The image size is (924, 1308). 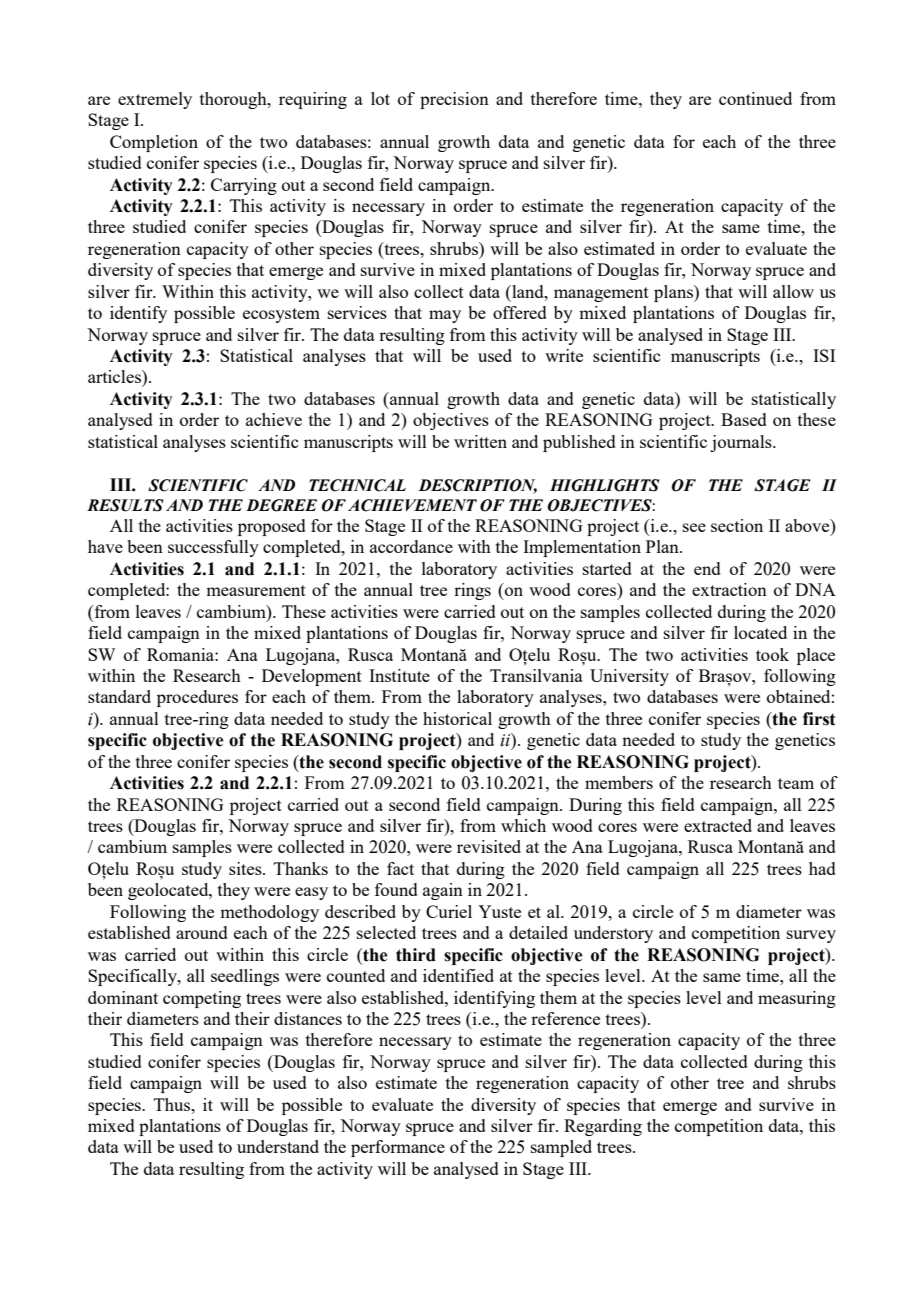 What do you see at coordinates (755, 98) in the page?
I see `continued` at bounding box center [755, 98].
